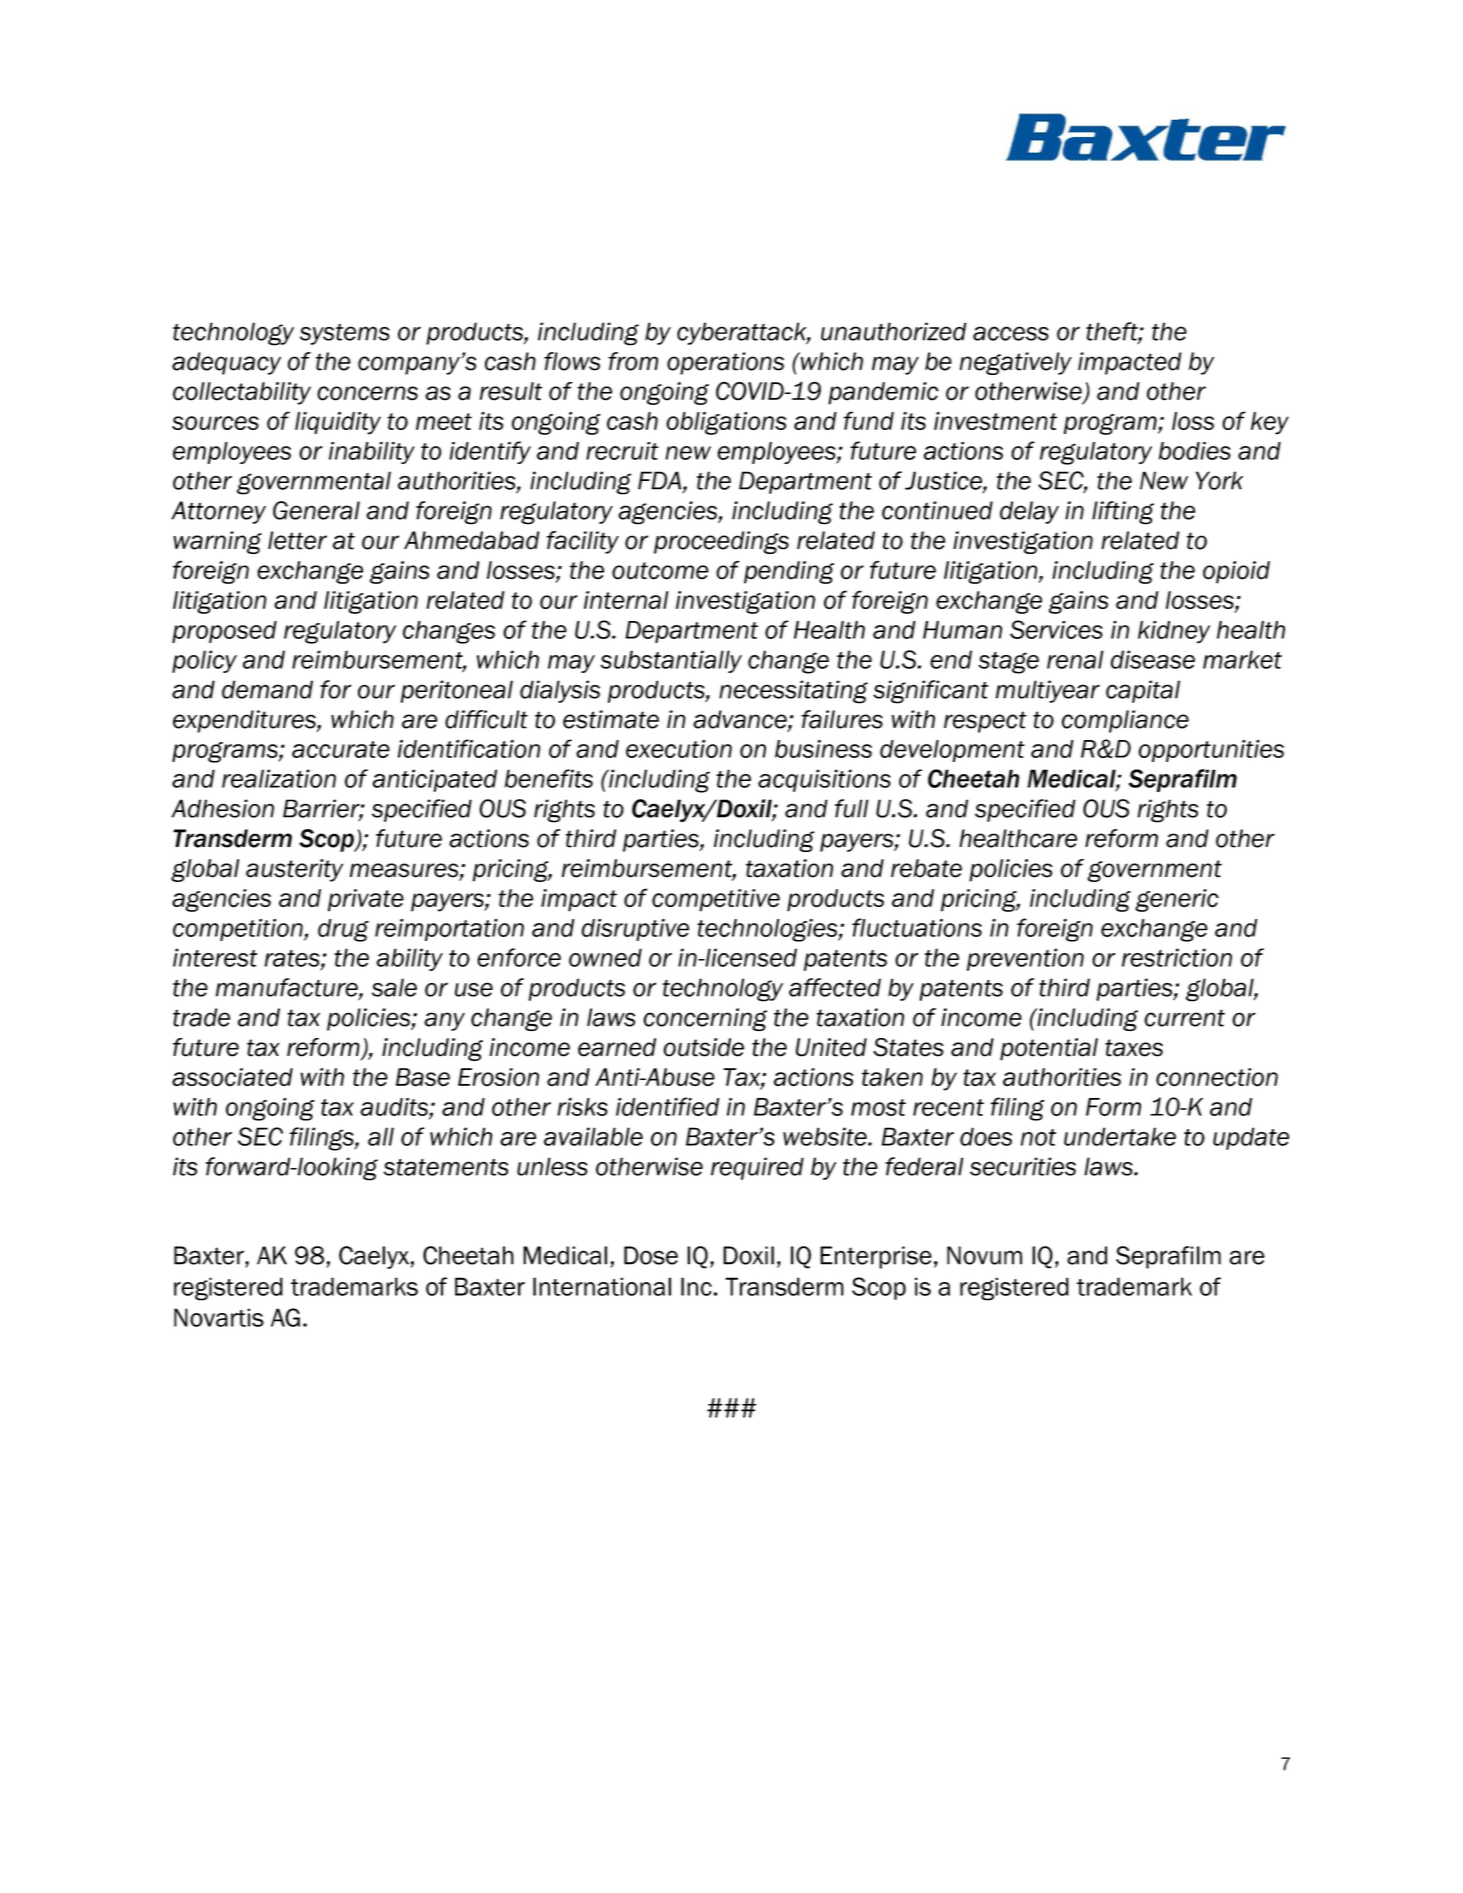 The image size is (1463, 1893). I want to click on Enterprise, so click(876, 1257).
